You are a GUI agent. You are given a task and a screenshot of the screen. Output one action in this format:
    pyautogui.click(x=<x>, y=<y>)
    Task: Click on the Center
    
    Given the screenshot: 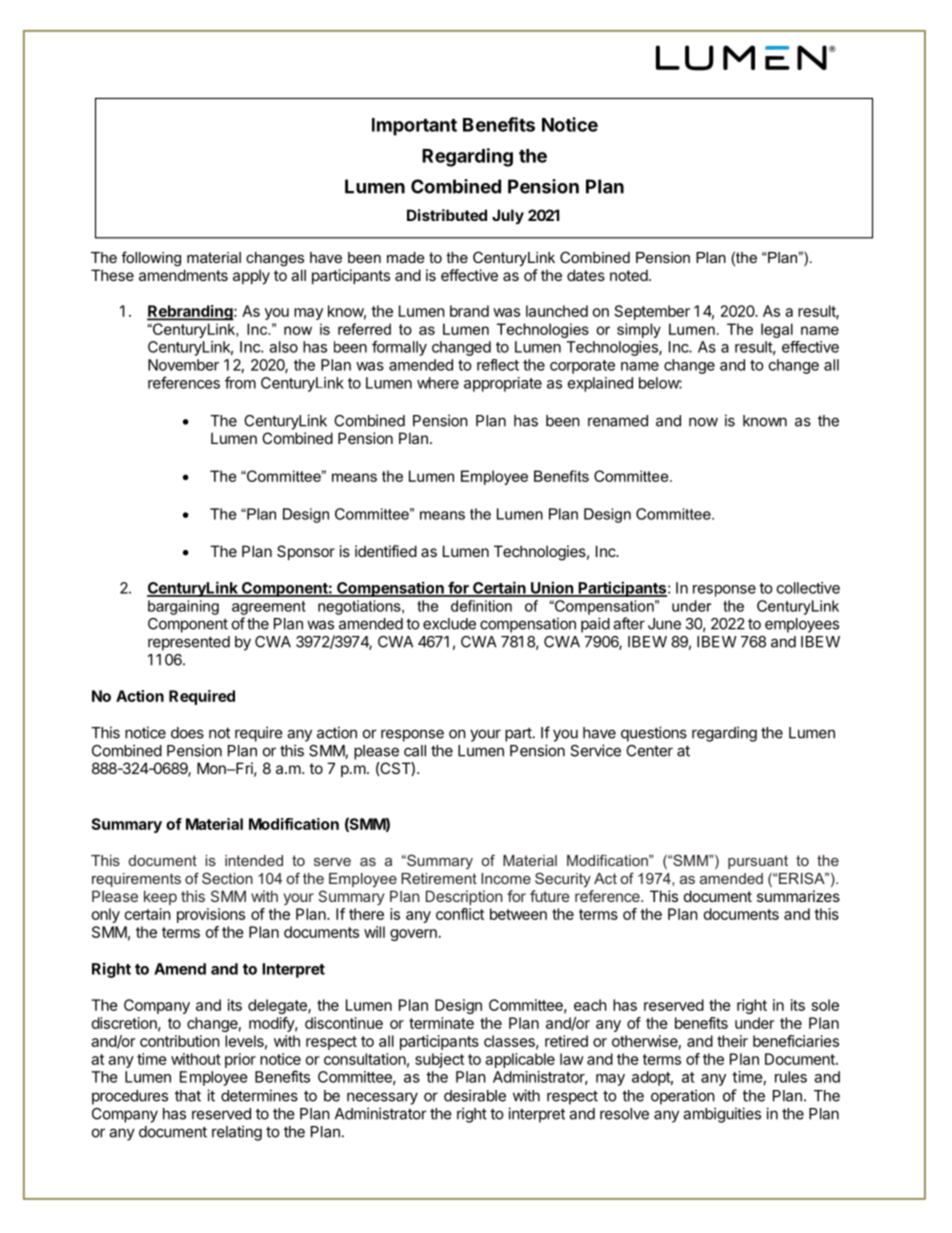 What is the action you would take?
    pyautogui.click(x=649, y=751)
